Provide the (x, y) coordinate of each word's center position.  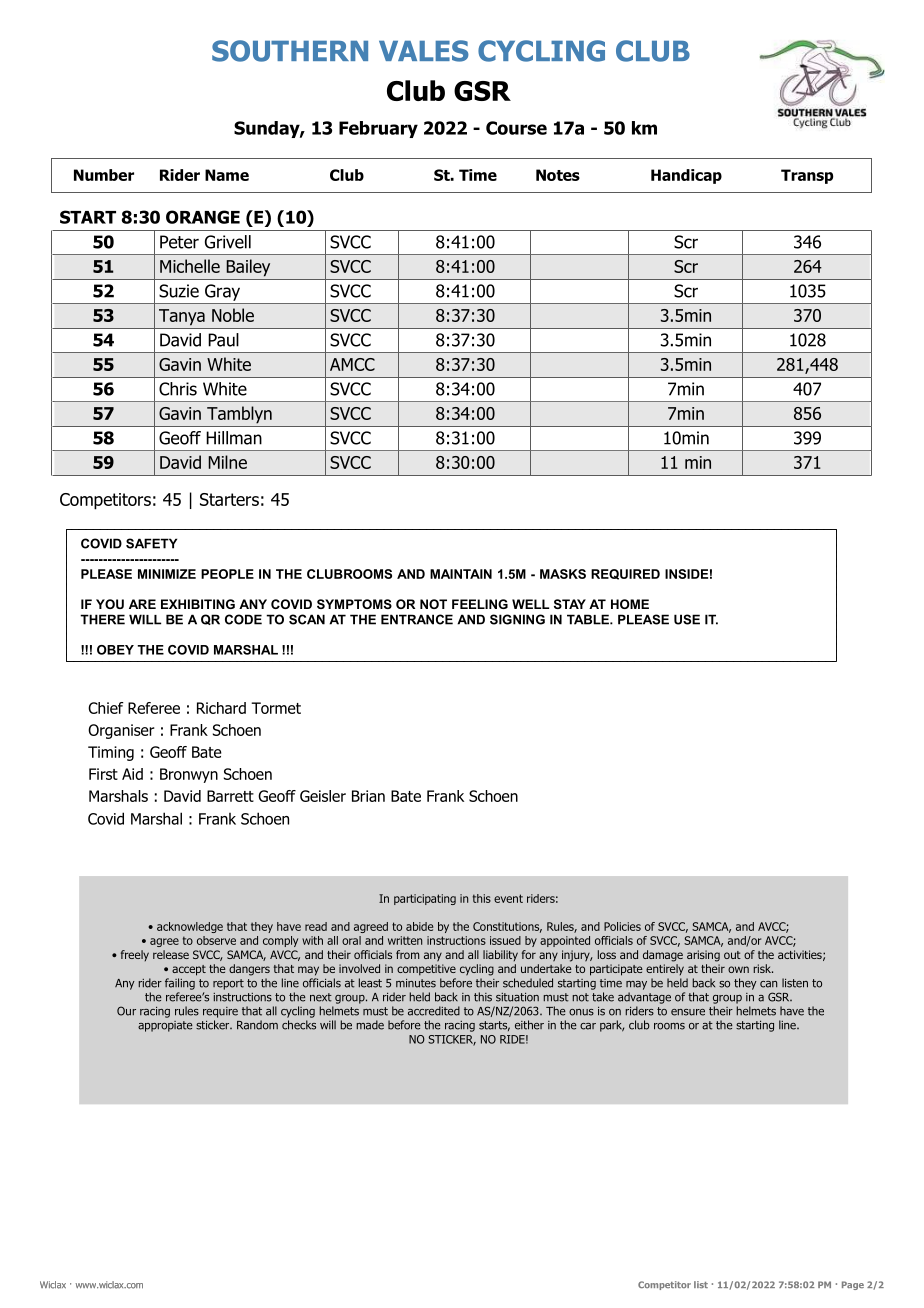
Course (516, 128)
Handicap (686, 176)
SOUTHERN (290, 51)
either (529, 1025)
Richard (221, 708)
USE (687, 619)
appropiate (165, 1026)
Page (853, 1285)
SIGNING (517, 619)
